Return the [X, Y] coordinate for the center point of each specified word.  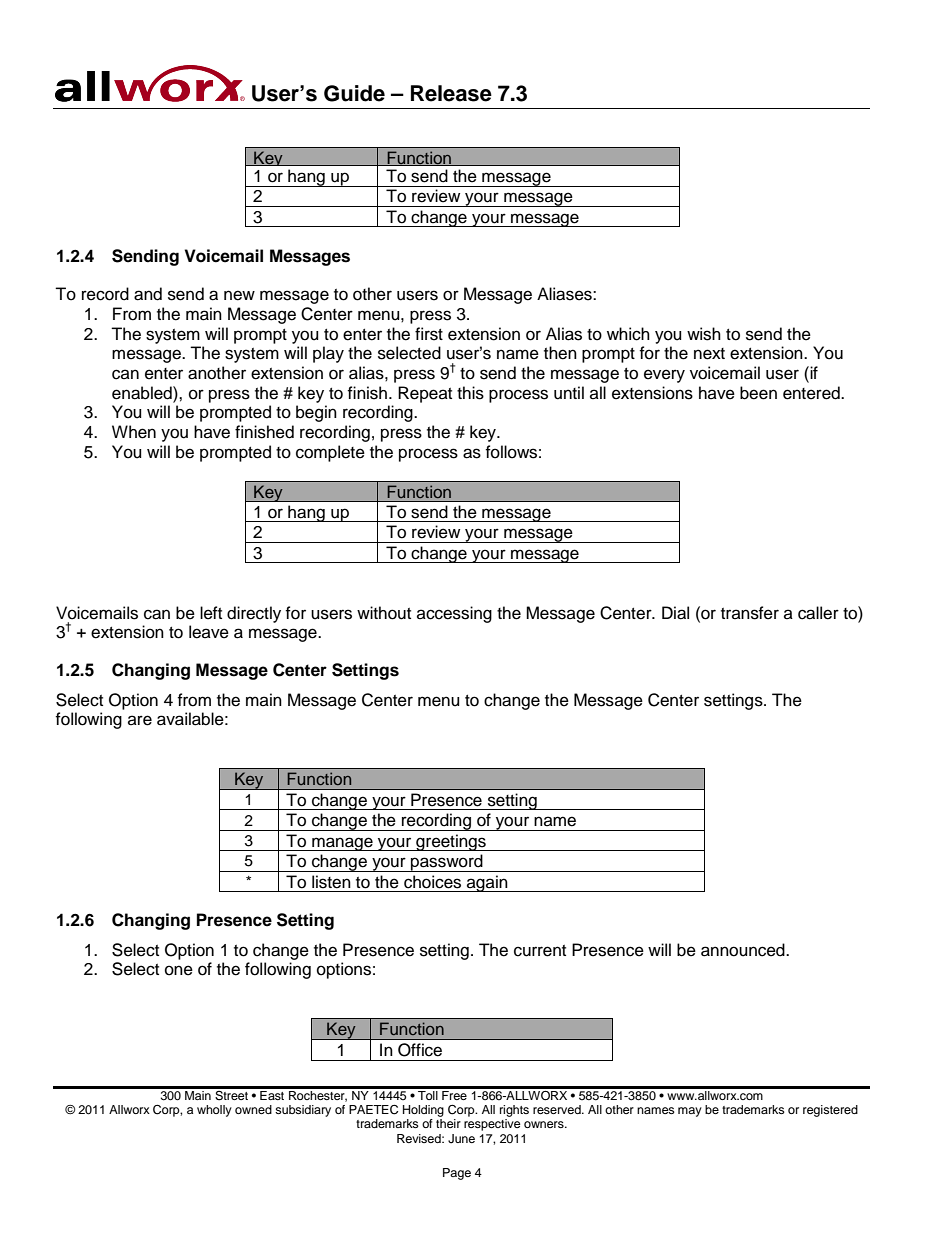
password [447, 863]
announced [744, 950]
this [470, 393]
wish [704, 334]
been [758, 393]
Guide [354, 93]
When [134, 432]
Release [451, 93]
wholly [214, 1111]
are [140, 720]
